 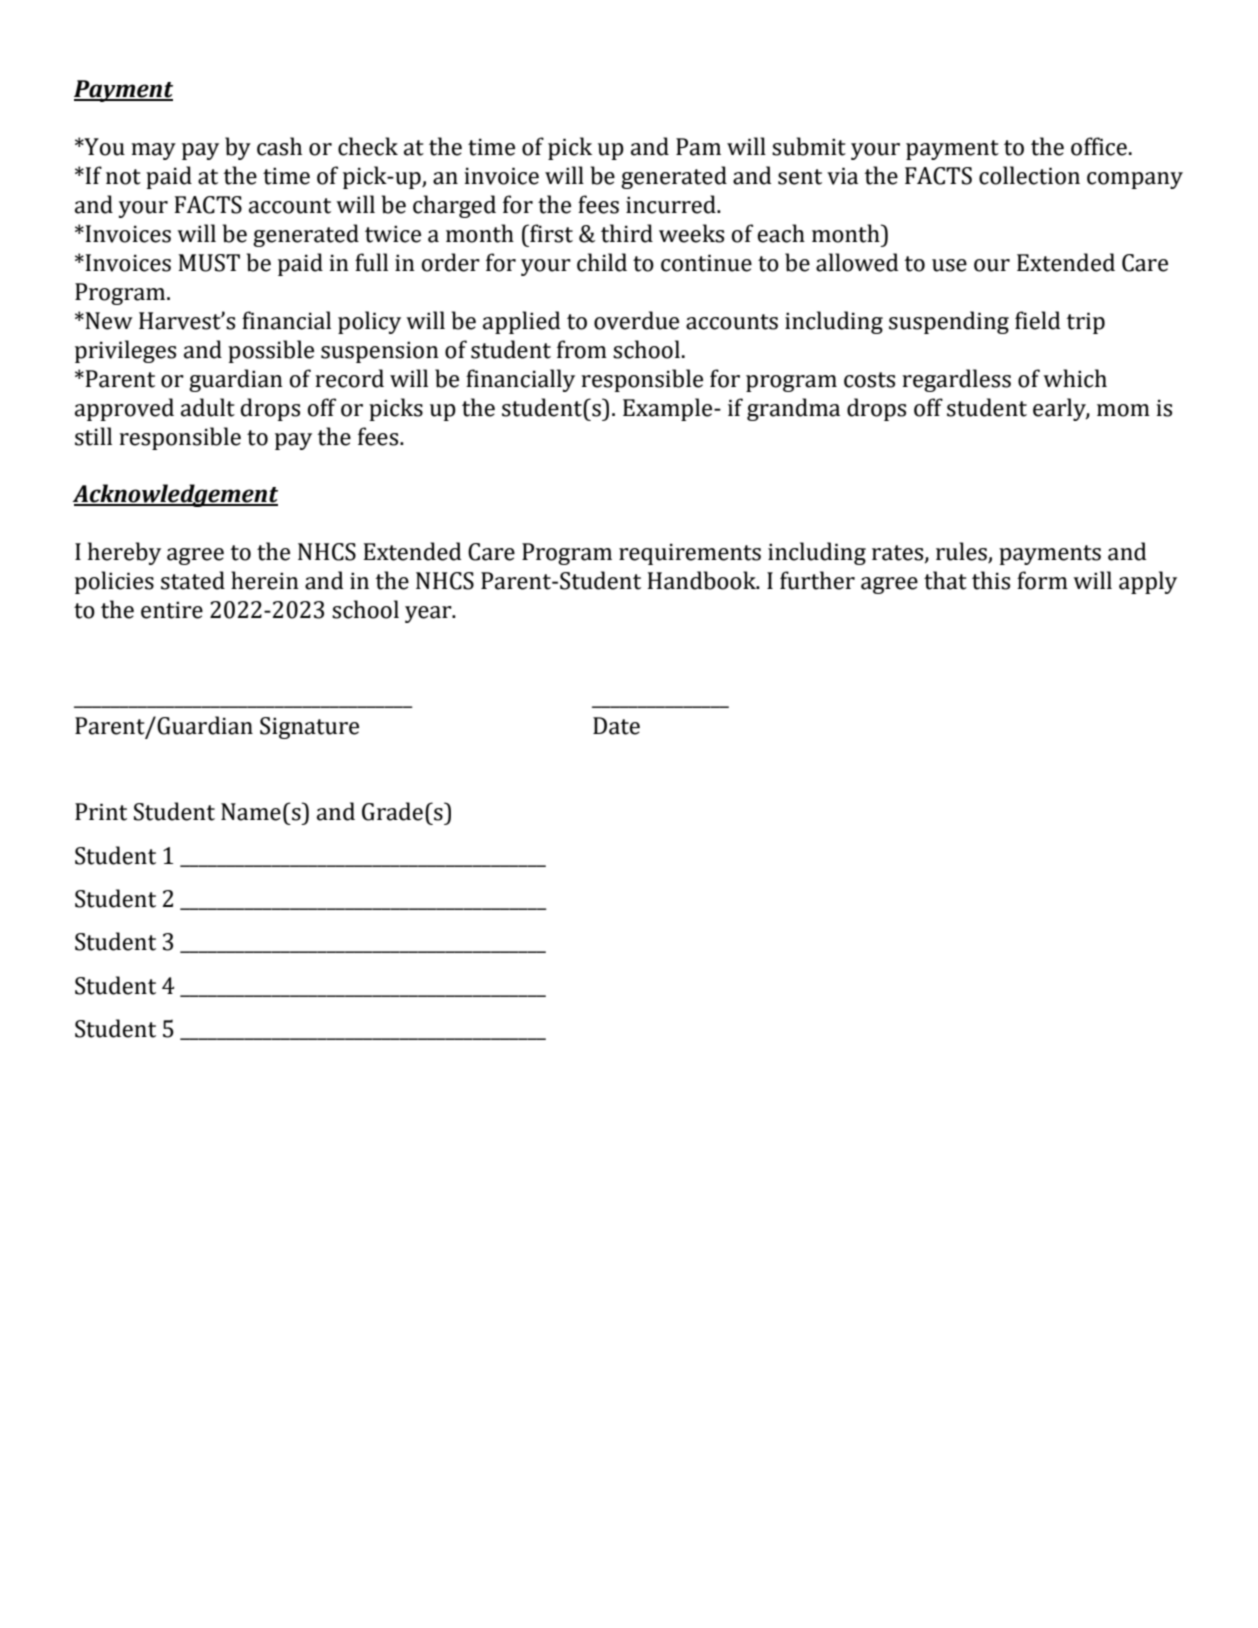 I want to click on collection, so click(x=1029, y=175).
